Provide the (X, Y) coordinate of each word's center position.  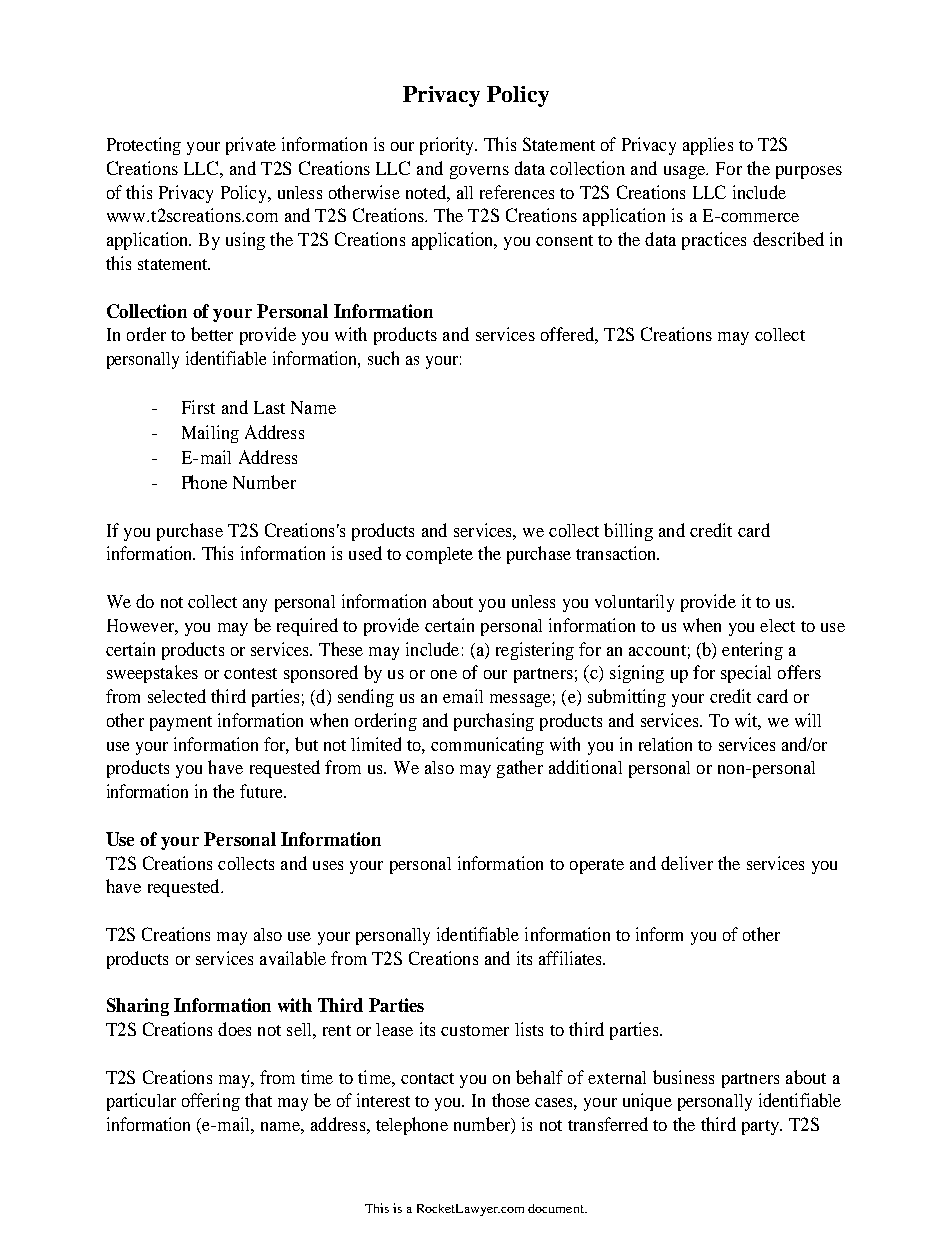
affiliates (571, 958)
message (520, 700)
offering (211, 1102)
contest (250, 673)
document (557, 1208)
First (198, 407)
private (251, 146)
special (746, 674)
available (293, 958)
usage (686, 172)
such (383, 358)
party (761, 1127)
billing (628, 532)
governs (479, 172)
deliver (687, 863)
